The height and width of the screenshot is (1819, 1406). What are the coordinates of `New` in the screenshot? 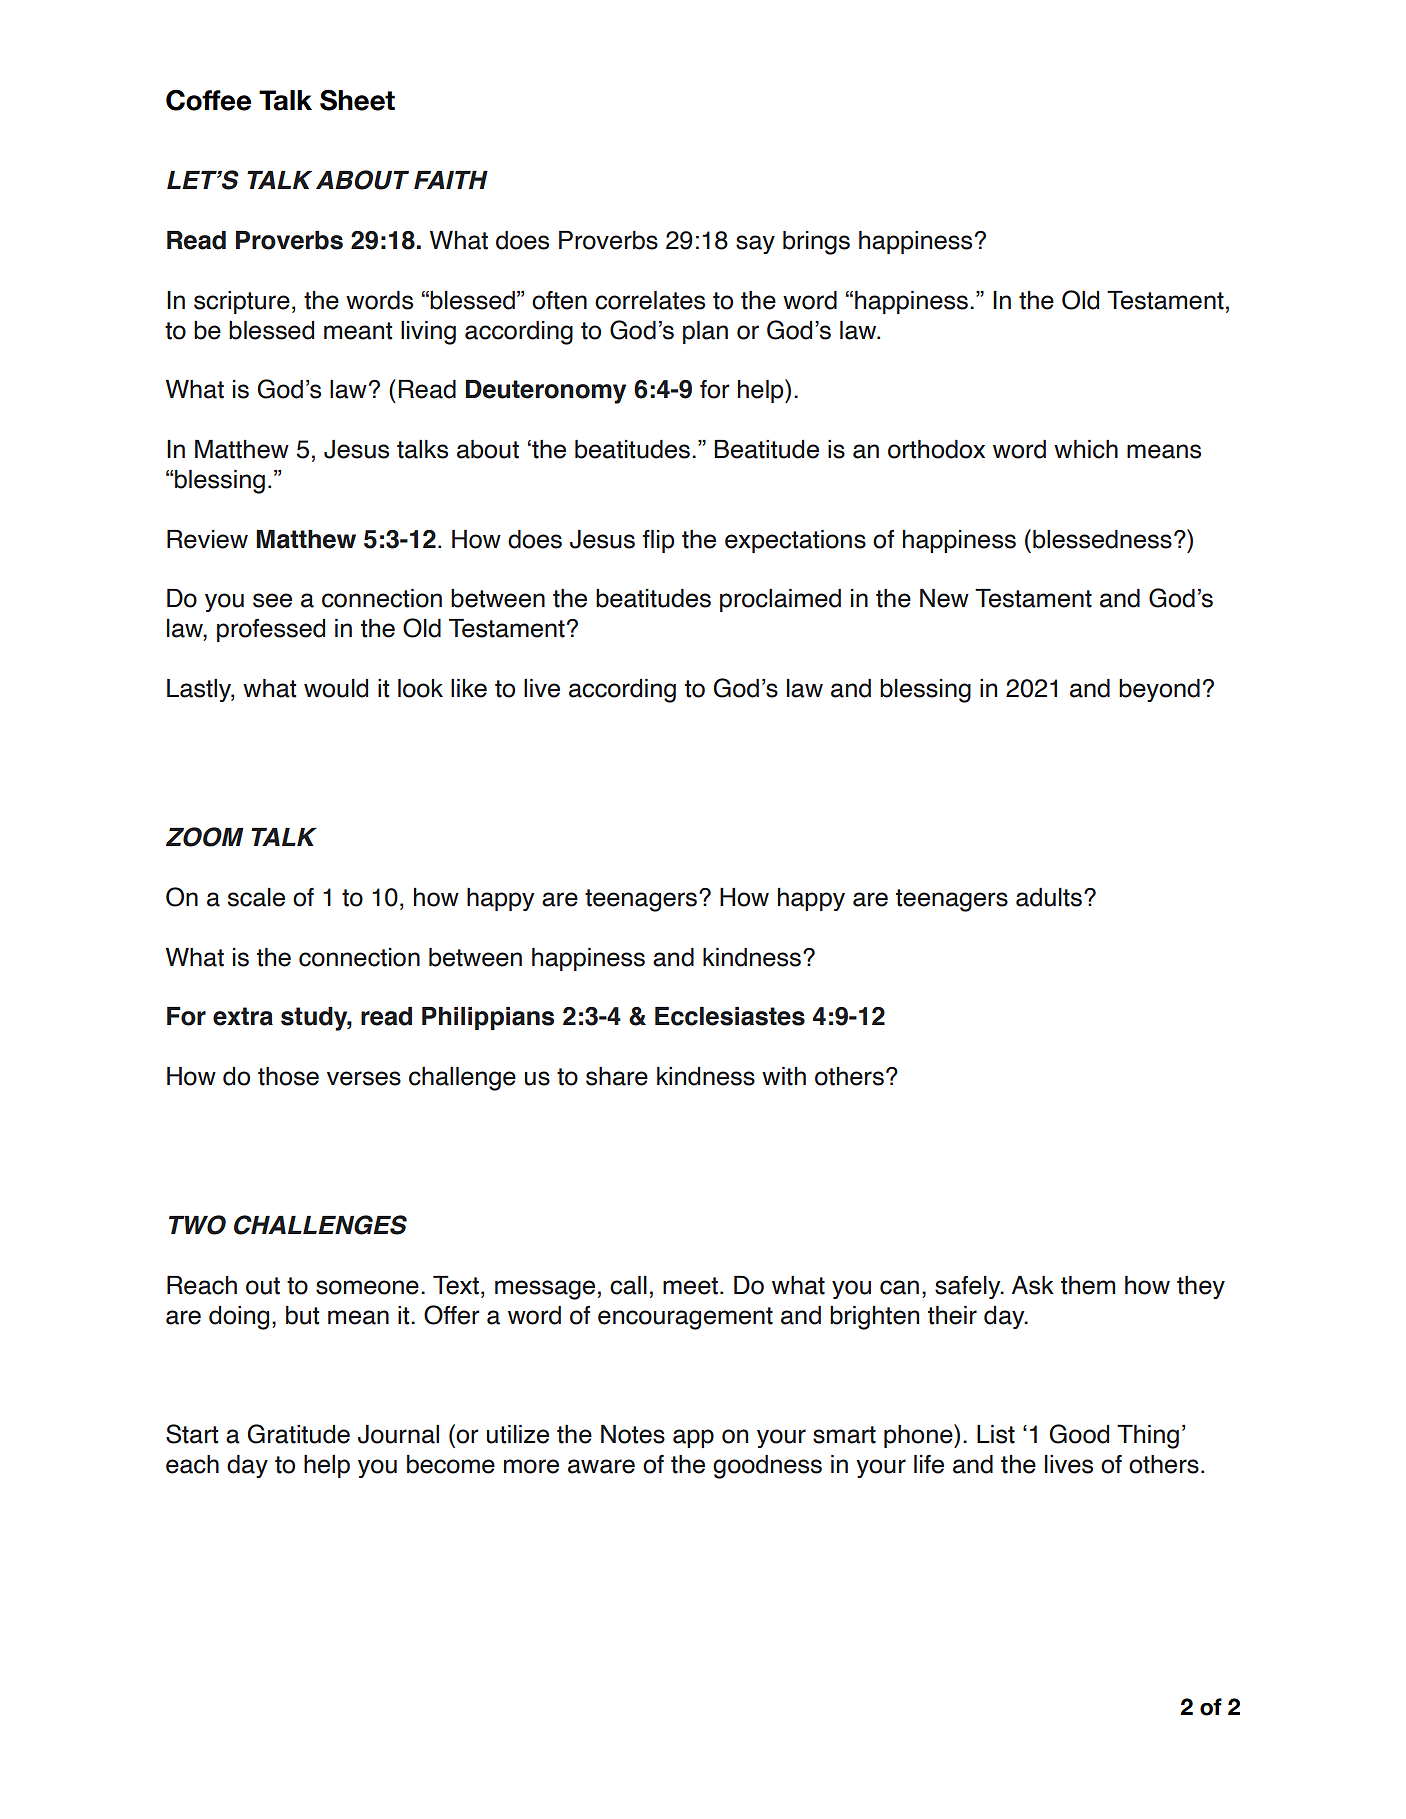 It's located at (944, 598).
